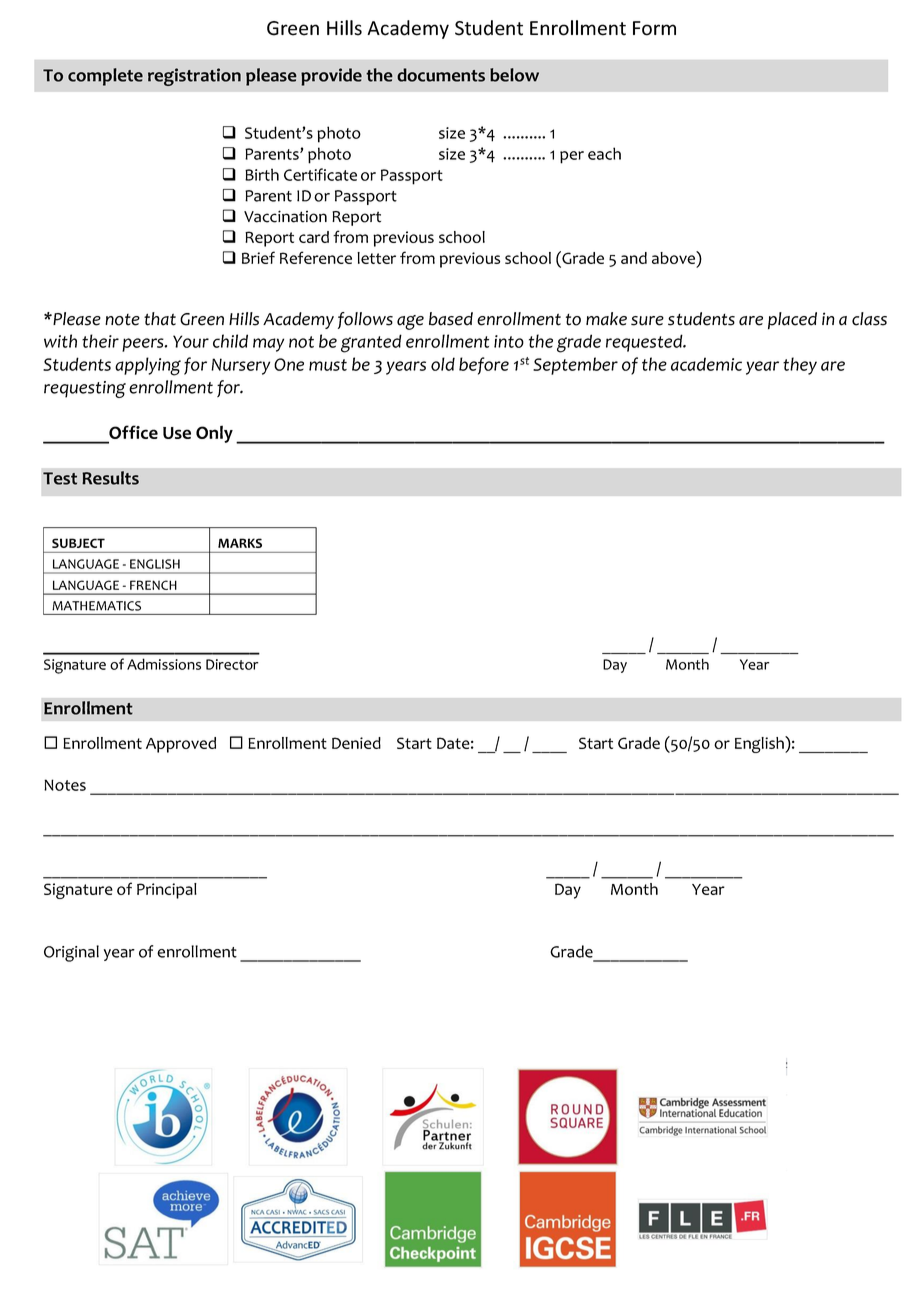  What do you see at coordinates (654, 28) in the image?
I see `Form` at bounding box center [654, 28].
